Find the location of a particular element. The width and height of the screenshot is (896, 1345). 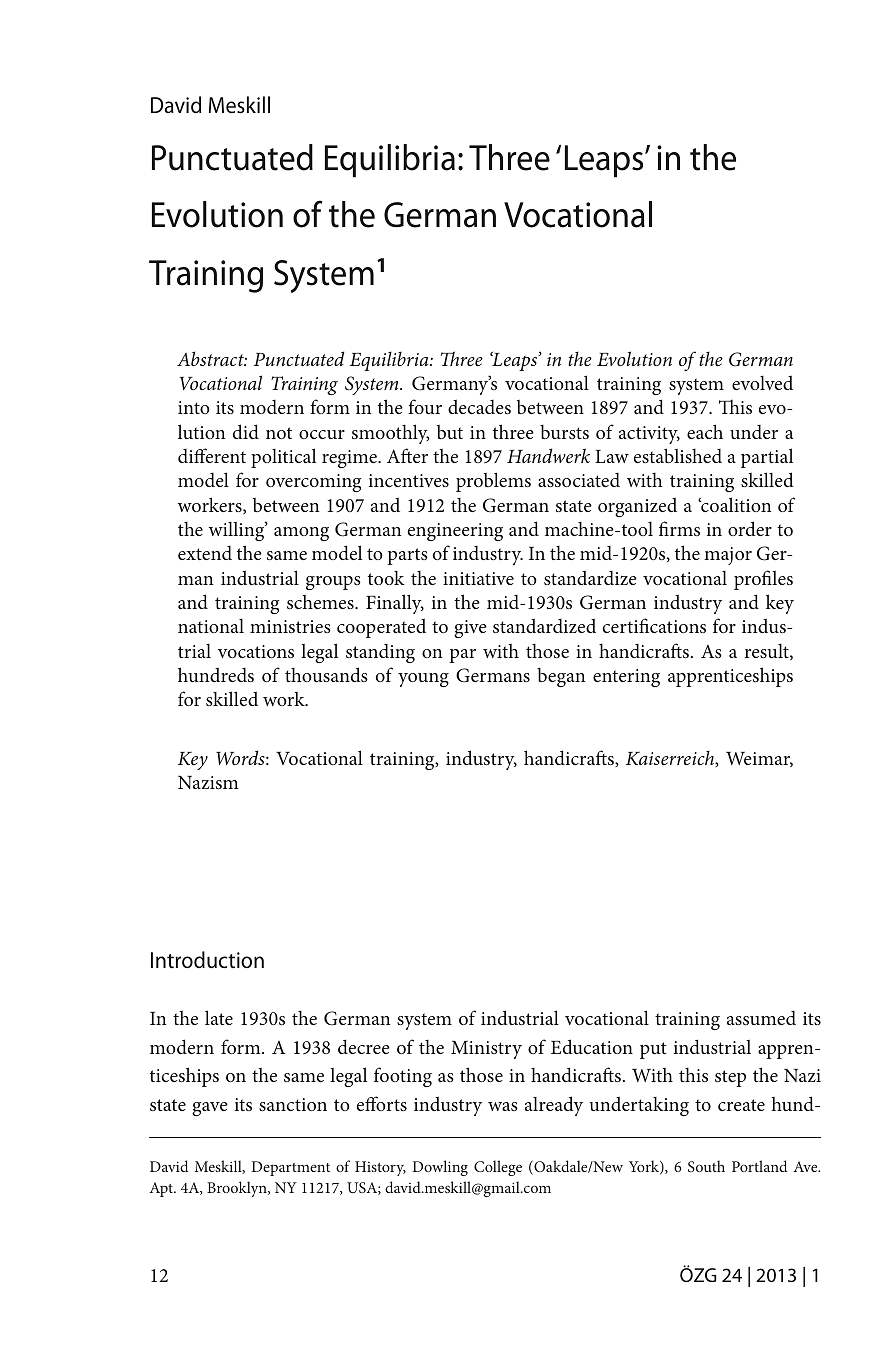

initiative is located at coordinates (478, 578).
